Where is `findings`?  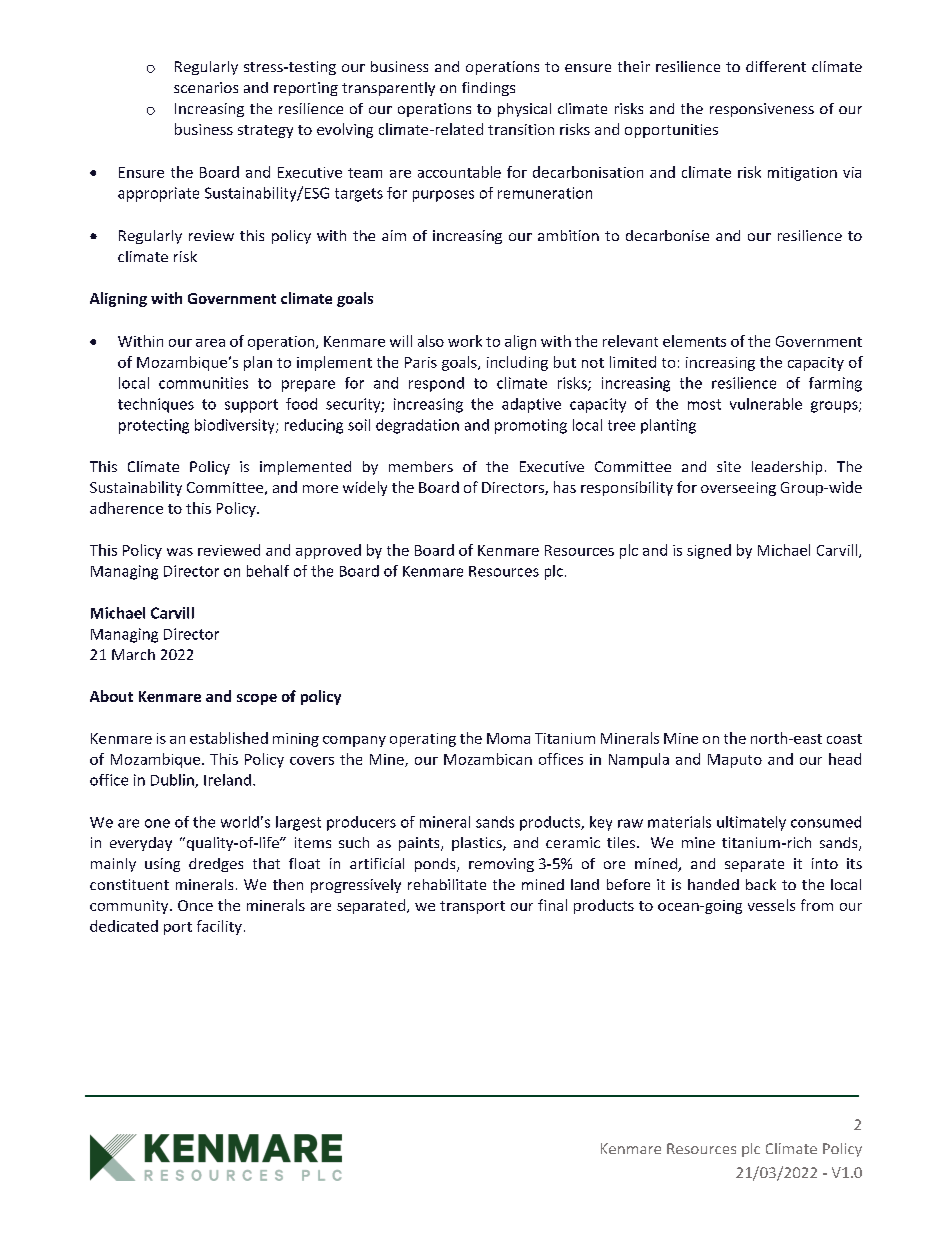
findings is located at coordinates (488, 89).
